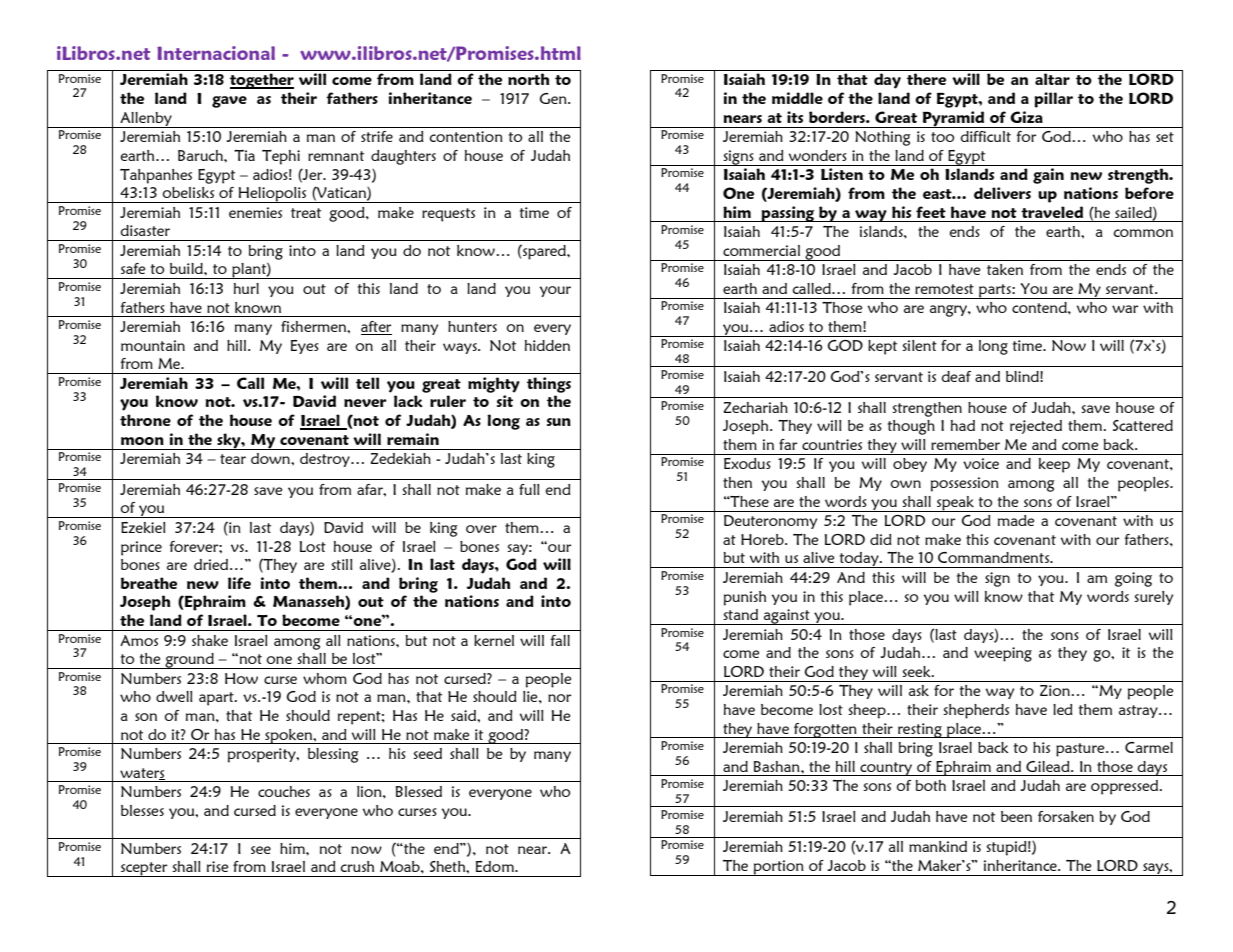  What do you see at coordinates (547, 345) in the document?
I see `hidden` at bounding box center [547, 345].
